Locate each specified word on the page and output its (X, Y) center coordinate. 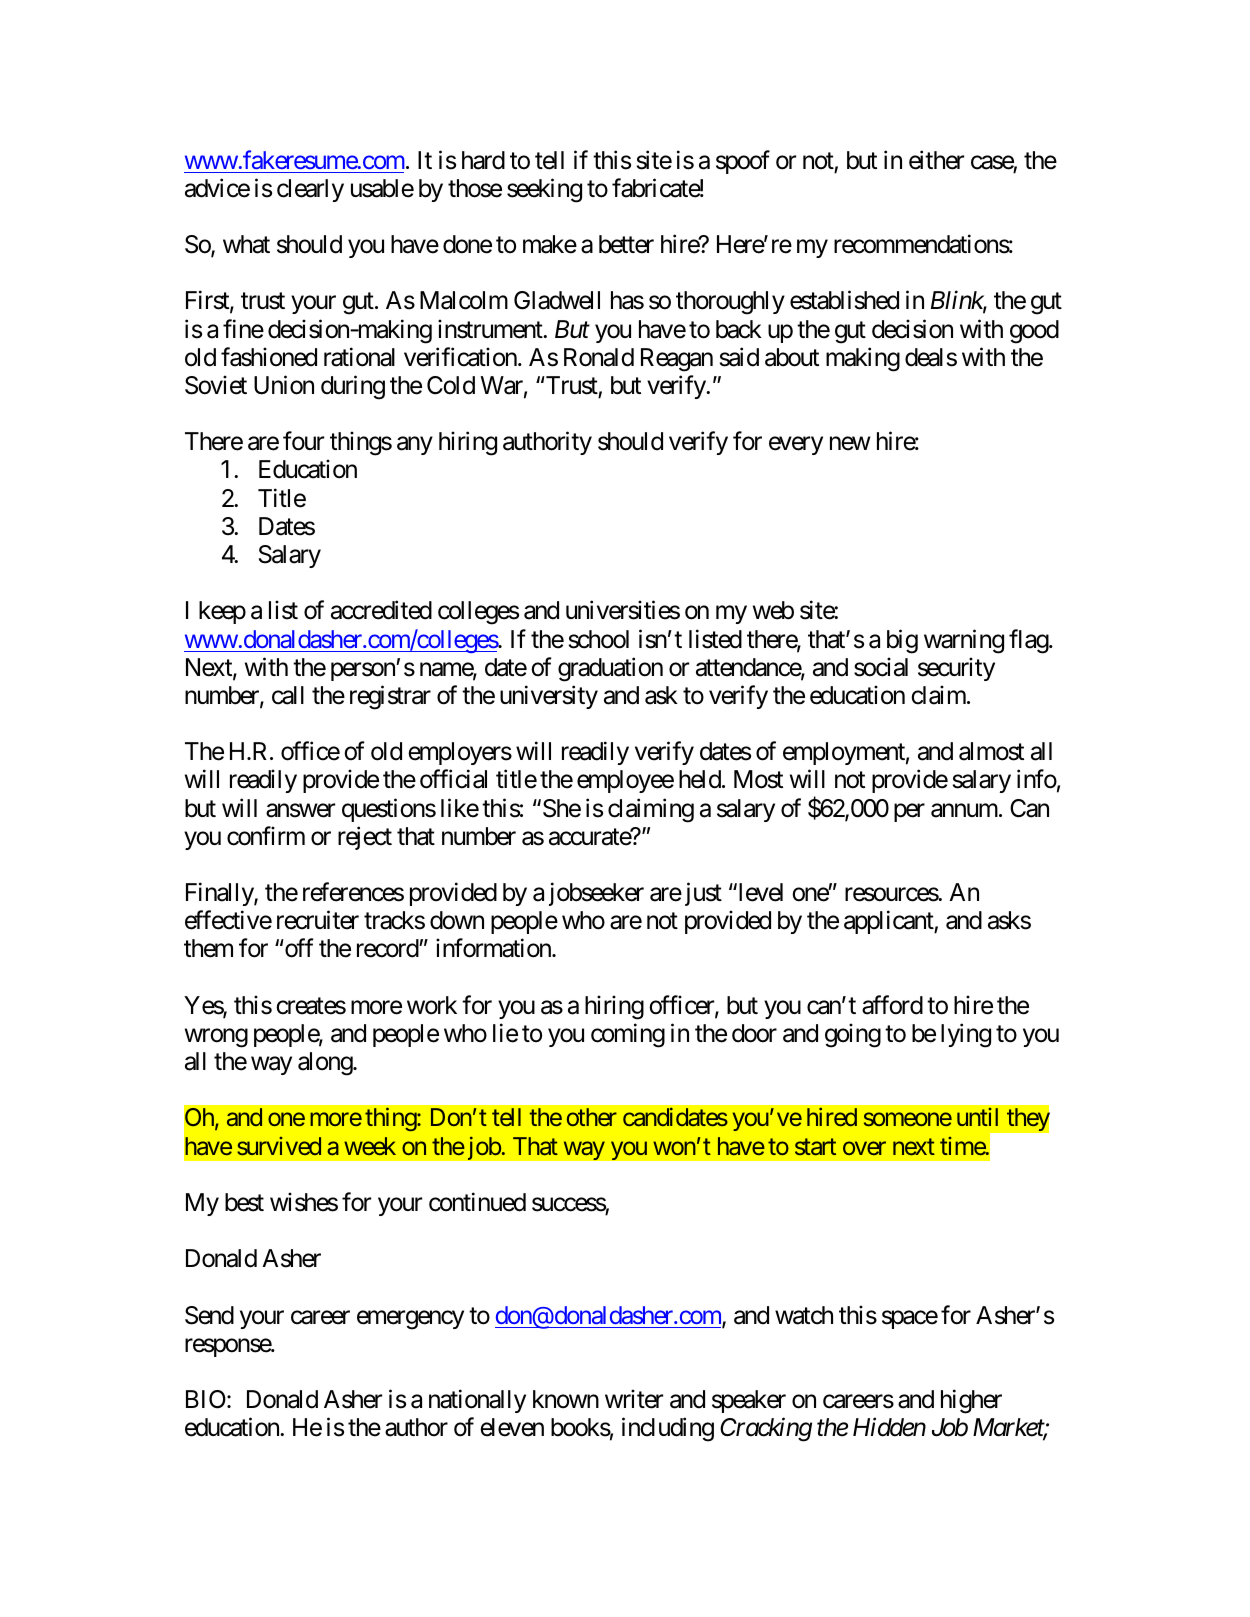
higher (971, 1402)
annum (964, 810)
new (850, 444)
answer (300, 810)
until (977, 1117)
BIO (206, 1399)
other (592, 1117)
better (626, 244)
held (700, 779)
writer (634, 1399)
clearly (310, 190)
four (303, 441)
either (936, 160)
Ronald (599, 357)
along (326, 1064)
